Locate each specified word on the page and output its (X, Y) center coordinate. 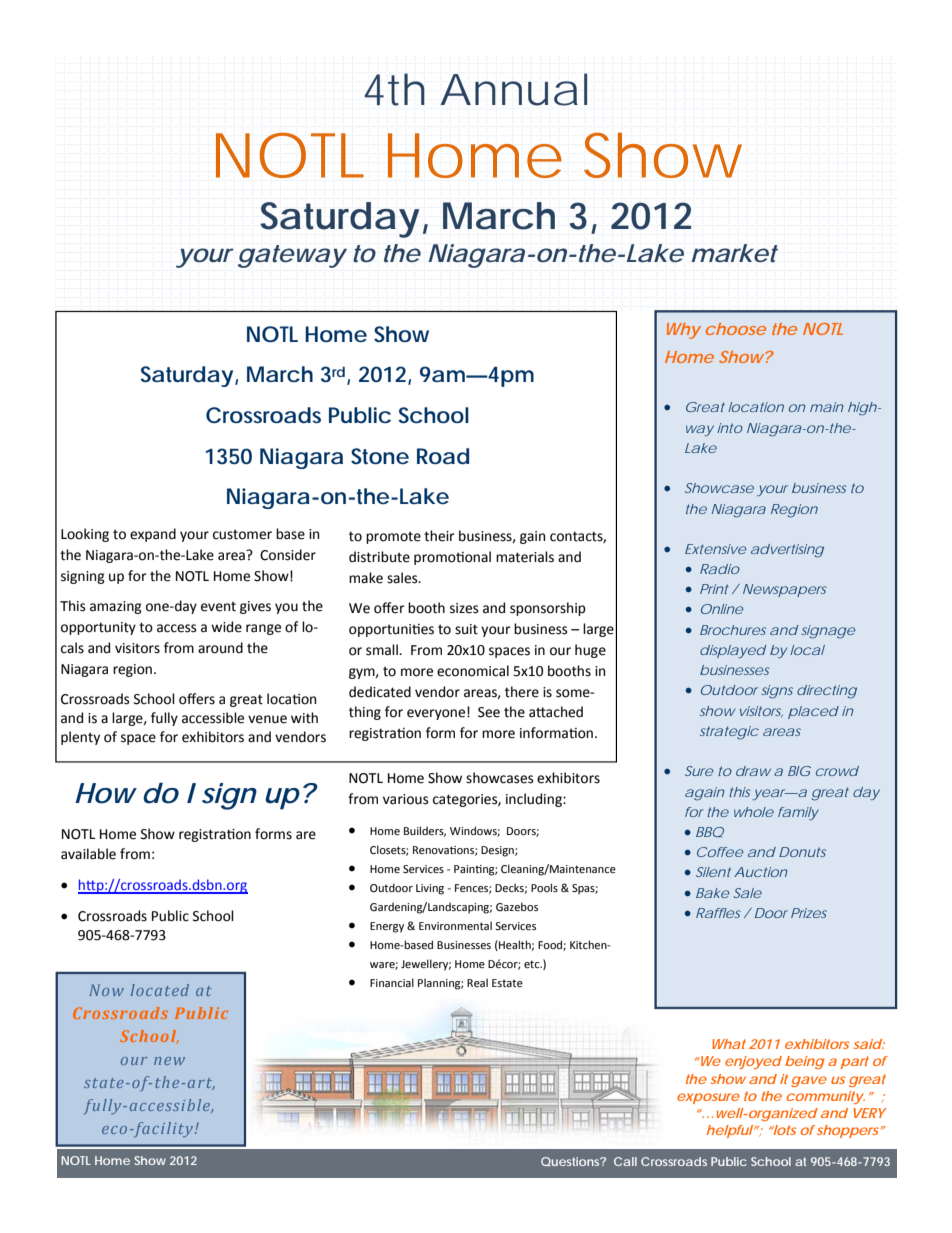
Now (106, 990)
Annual (514, 89)
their (439, 536)
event (218, 607)
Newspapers (785, 590)
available (88, 854)
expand (153, 535)
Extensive (716, 549)
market (734, 253)
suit (466, 629)
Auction (761, 872)
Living (430, 889)
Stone (380, 456)
